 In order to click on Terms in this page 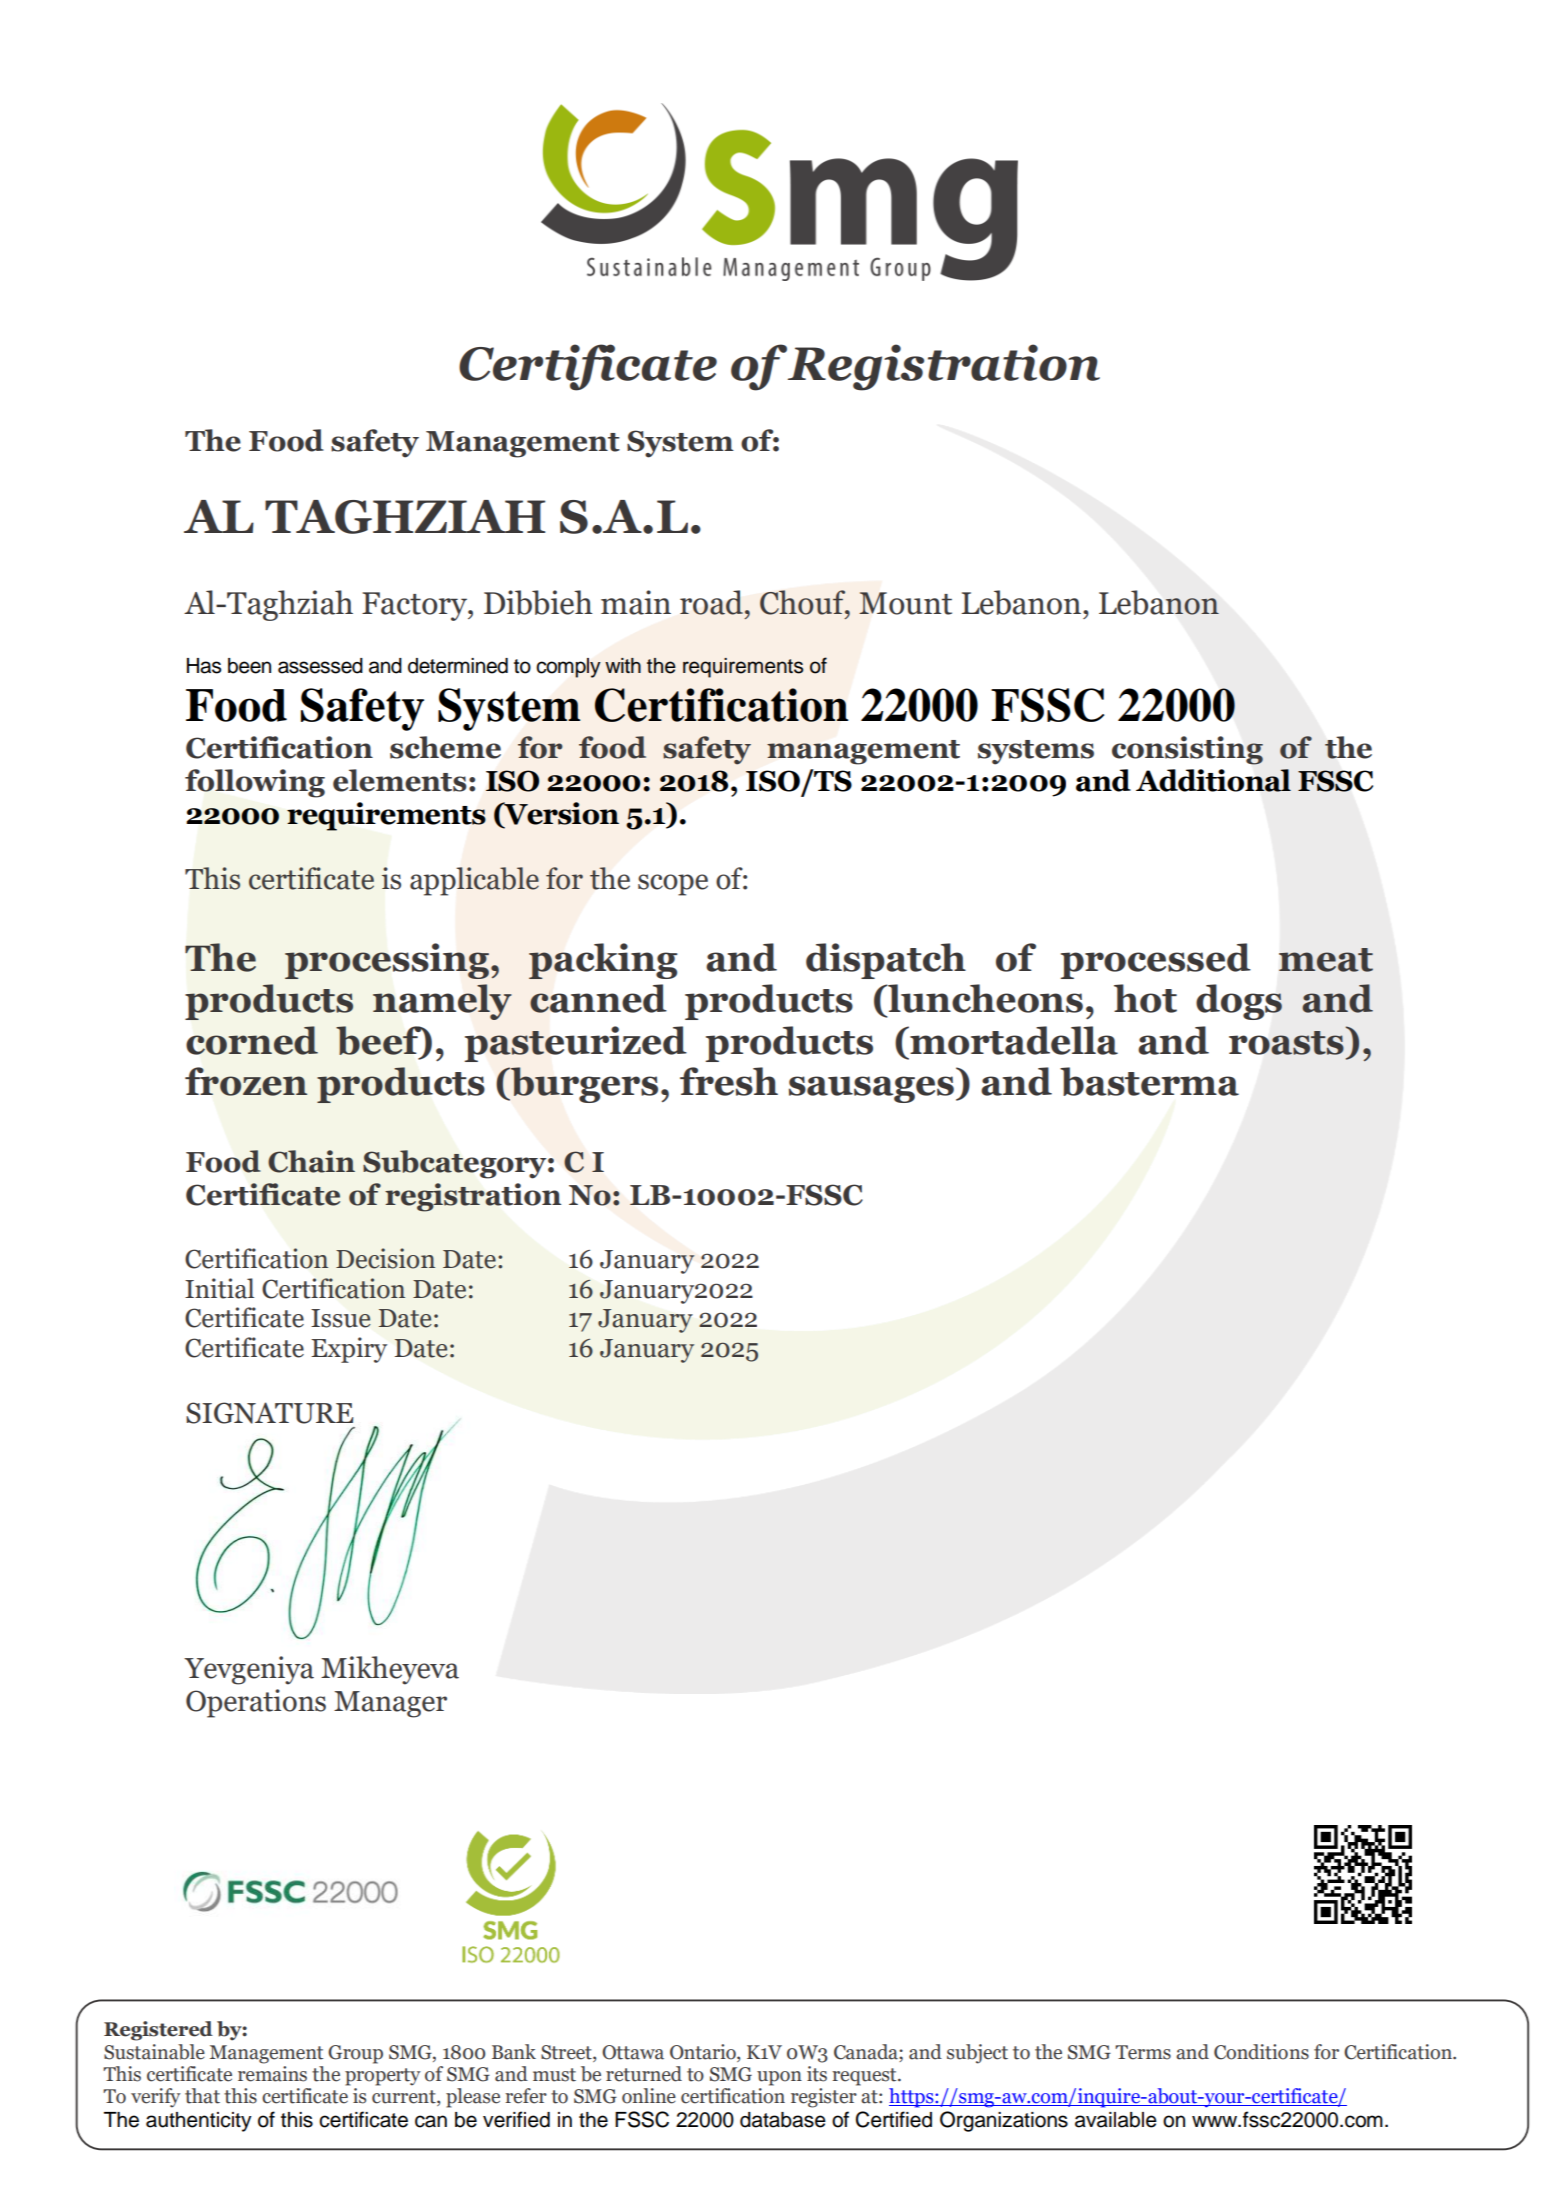, I will do `click(1143, 2052)`.
